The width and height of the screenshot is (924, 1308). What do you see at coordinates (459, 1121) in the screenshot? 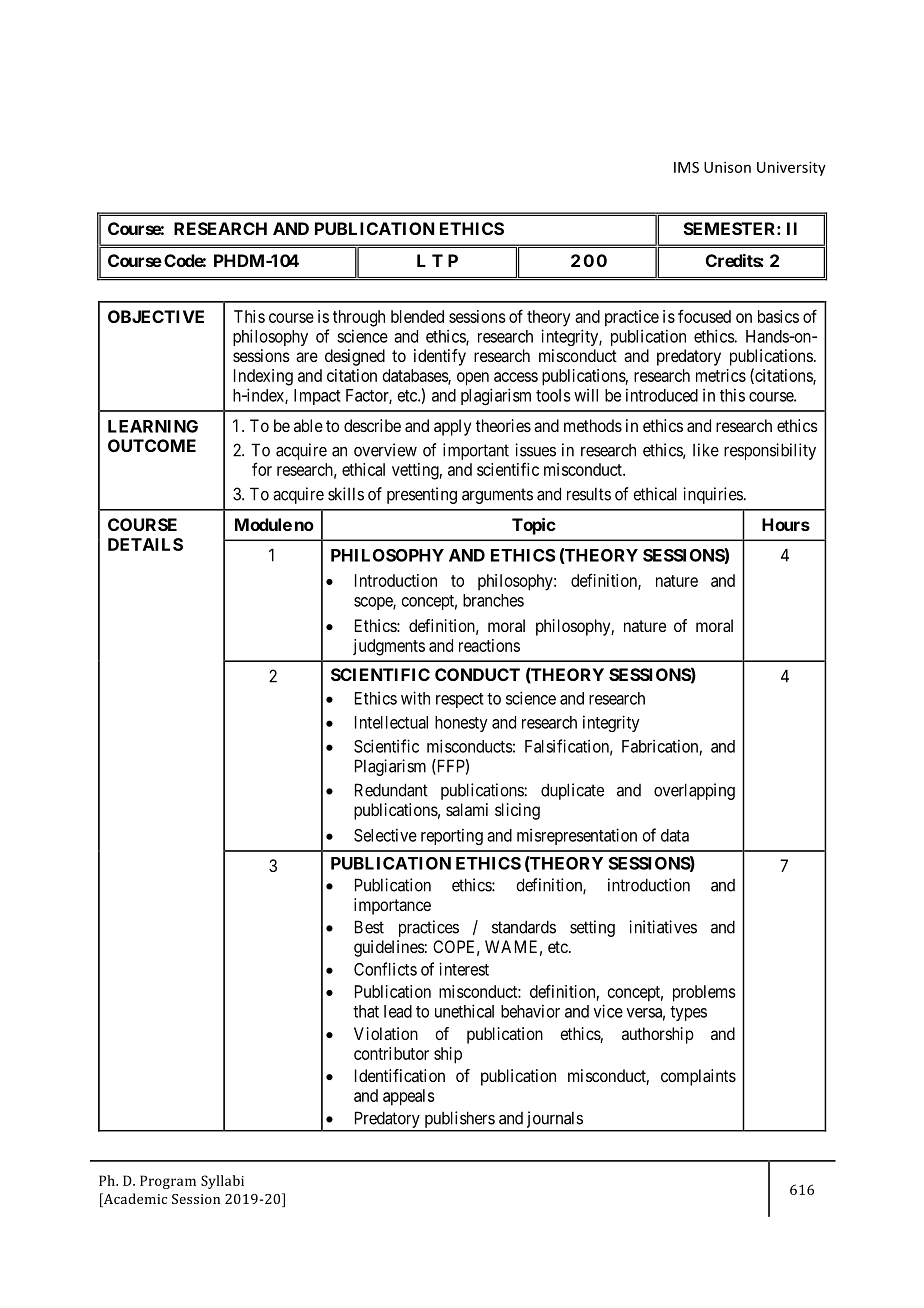
I see `publishers` at bounding box center [459, 1121].
